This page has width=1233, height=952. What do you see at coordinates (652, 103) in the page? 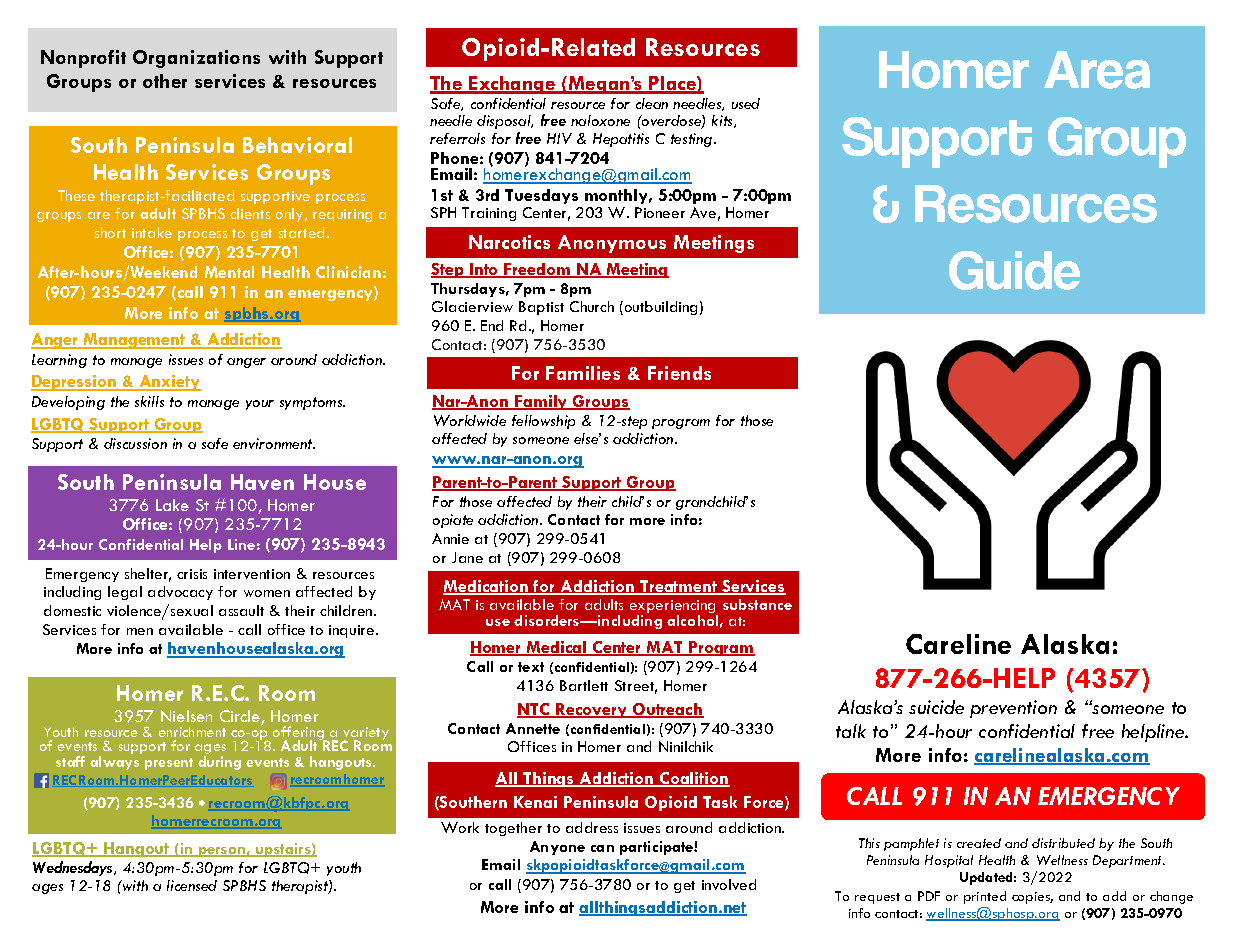
I see `clean` at bounding box center [652, 103].
